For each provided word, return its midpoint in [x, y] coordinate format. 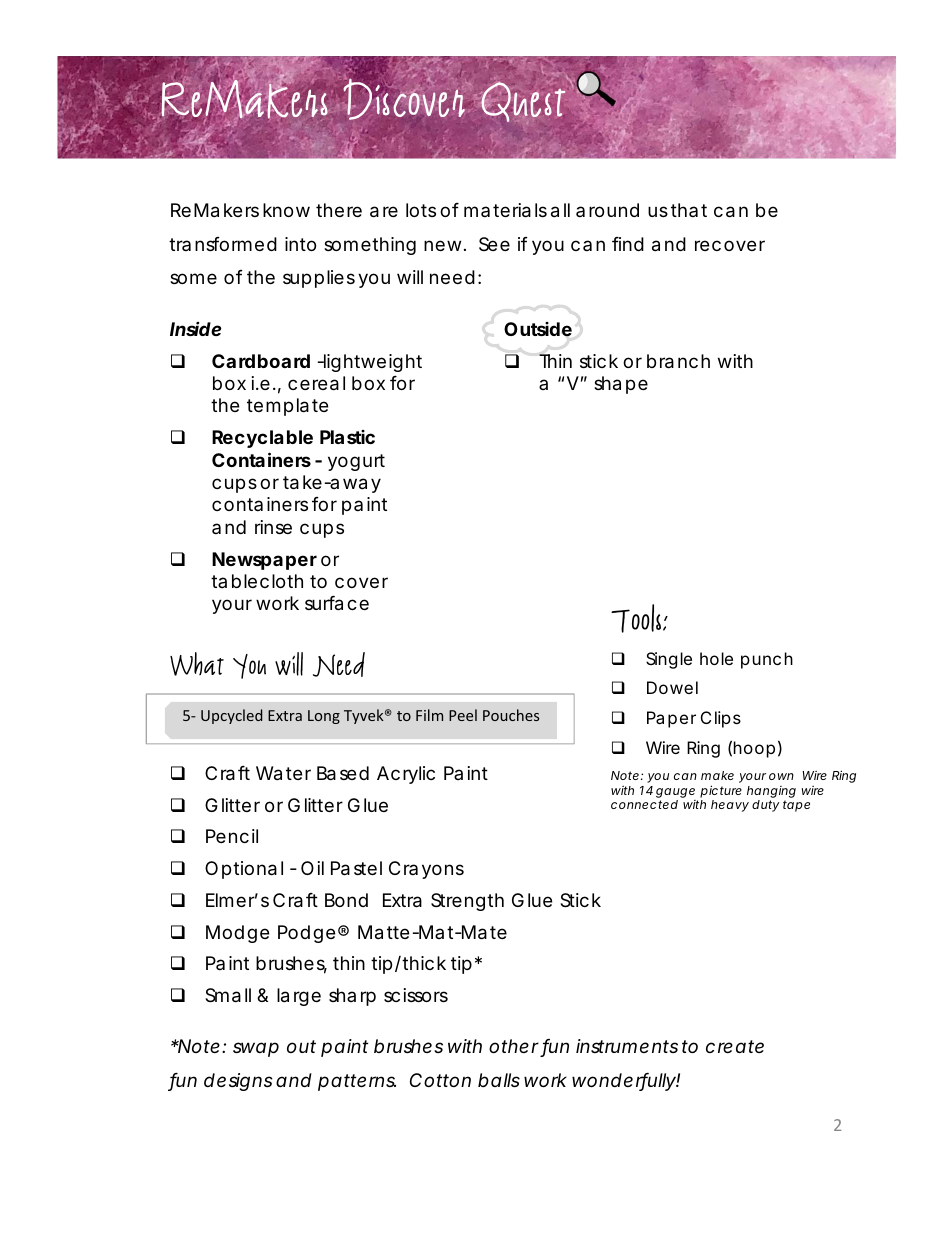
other [515, 1048]
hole [716, 658]
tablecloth [257, 581]
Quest [522, 102]
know [286, 210]
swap [256, 1049]
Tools [637, 618]
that [689, 210]
